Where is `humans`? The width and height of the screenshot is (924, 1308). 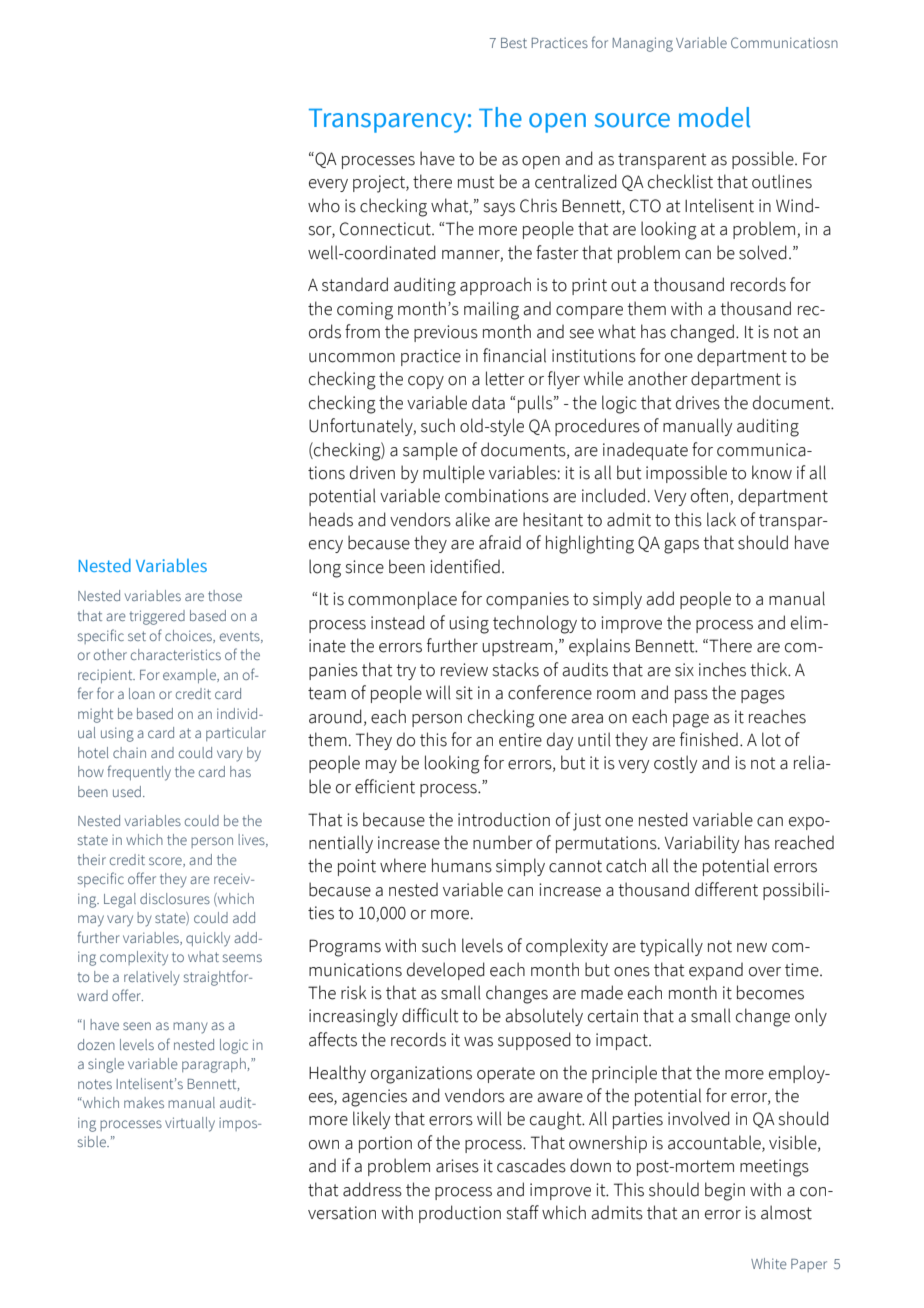 humans is located at coordinates (462, 865).
